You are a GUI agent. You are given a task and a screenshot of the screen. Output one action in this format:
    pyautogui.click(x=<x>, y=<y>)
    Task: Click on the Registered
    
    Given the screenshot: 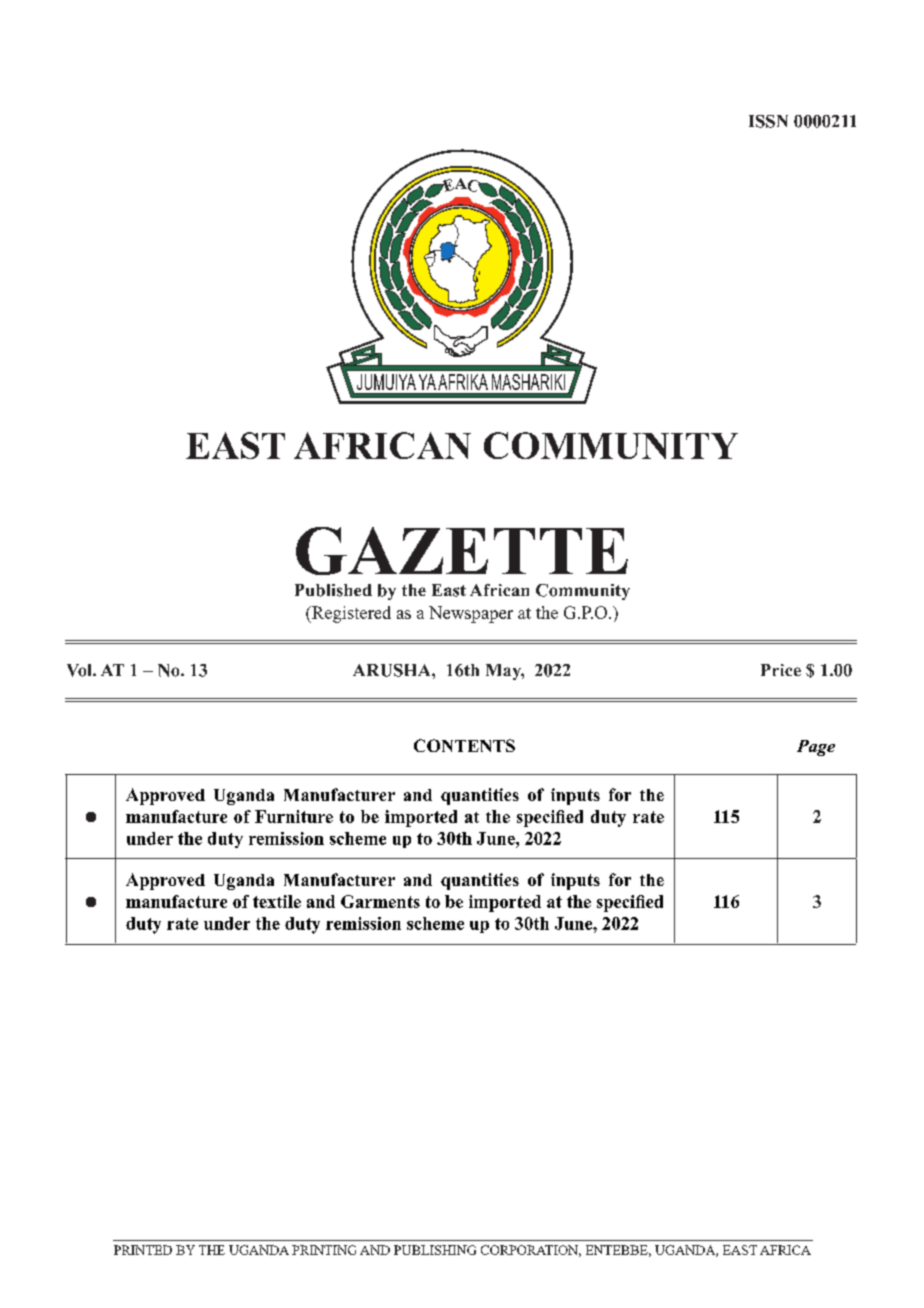 What is the action you would take?
    pyautogui.click(x=350, y=614)
